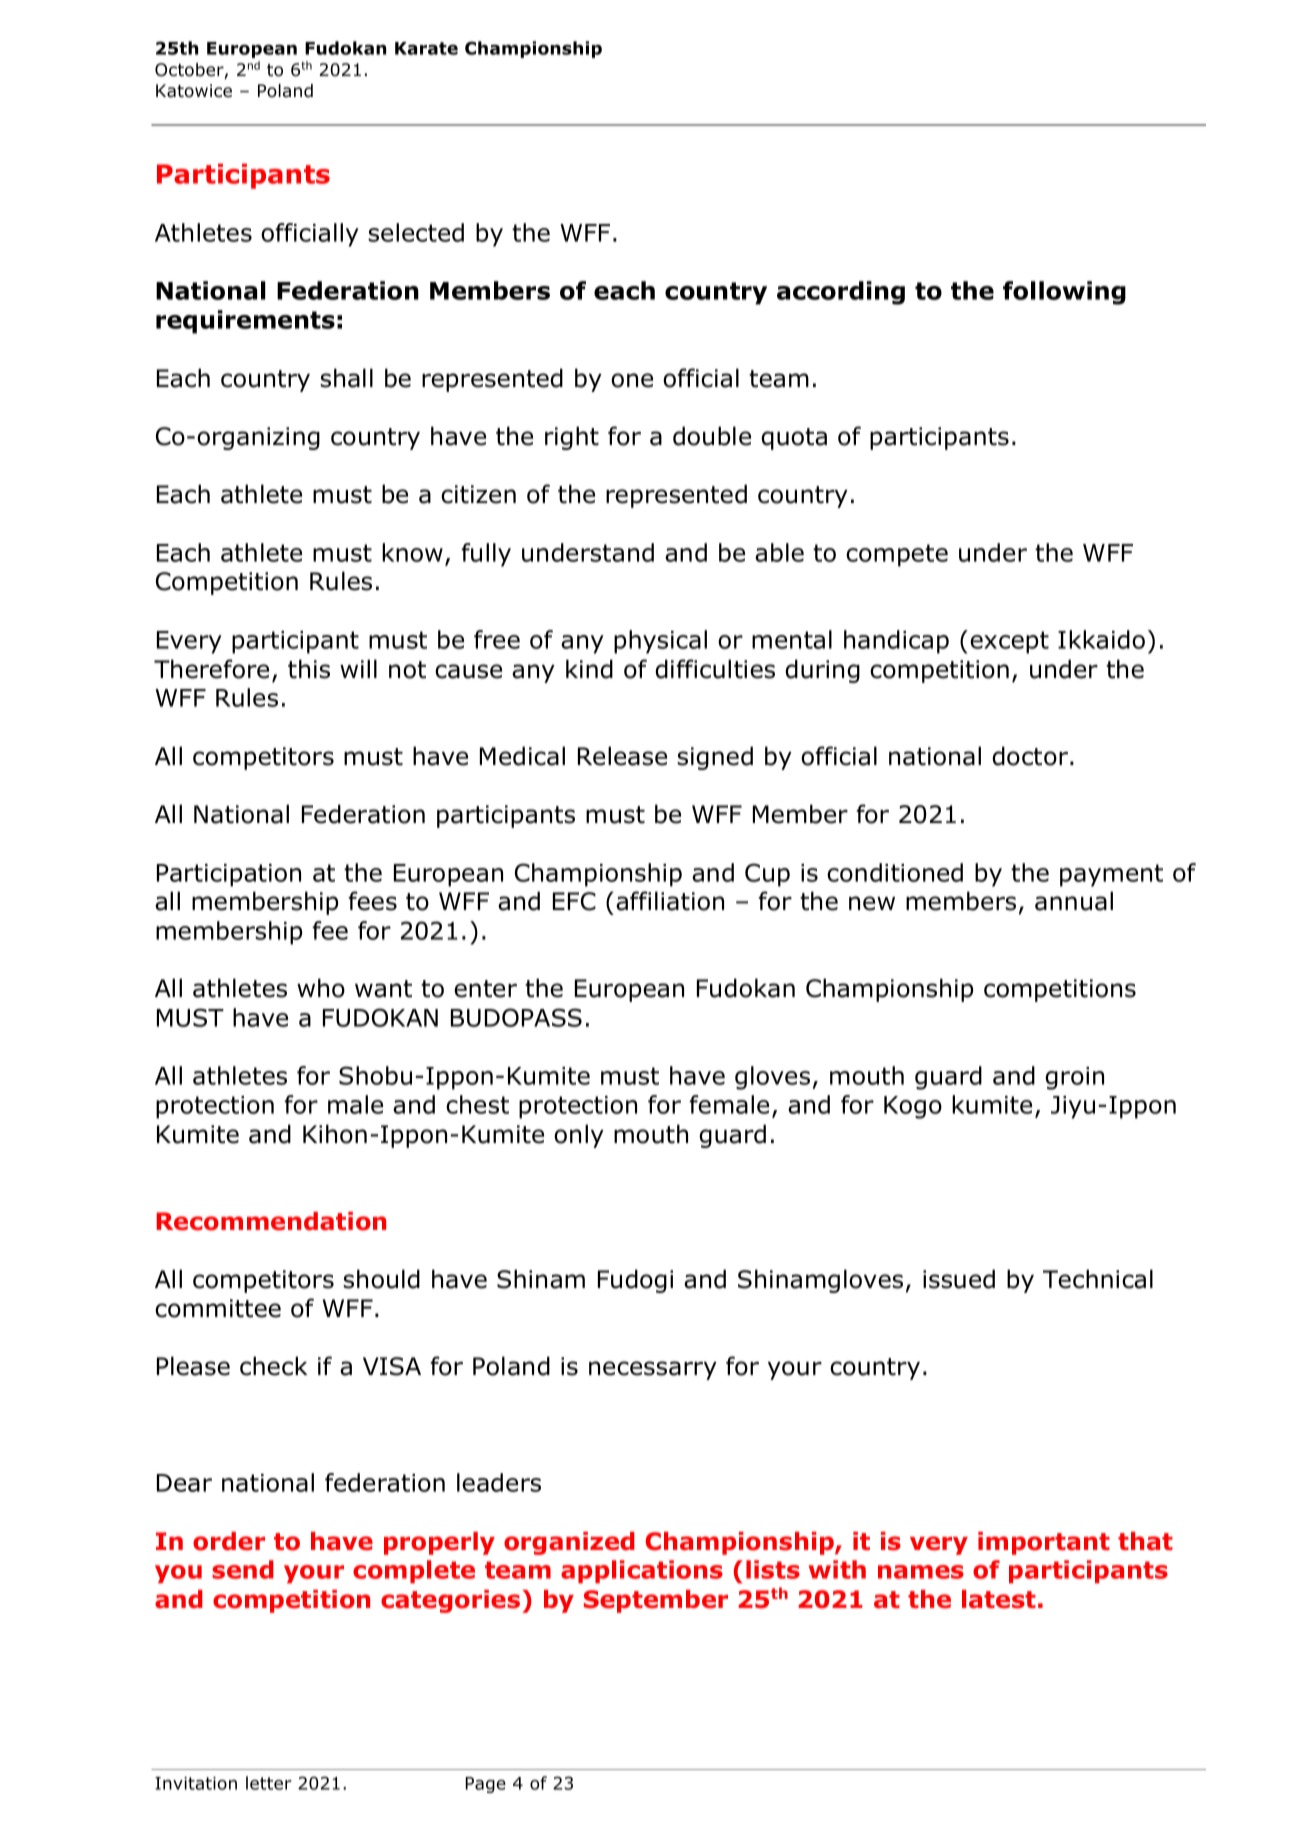  Describe the element at coordinates (656, 1601) in the page. I see `September` at that location.
